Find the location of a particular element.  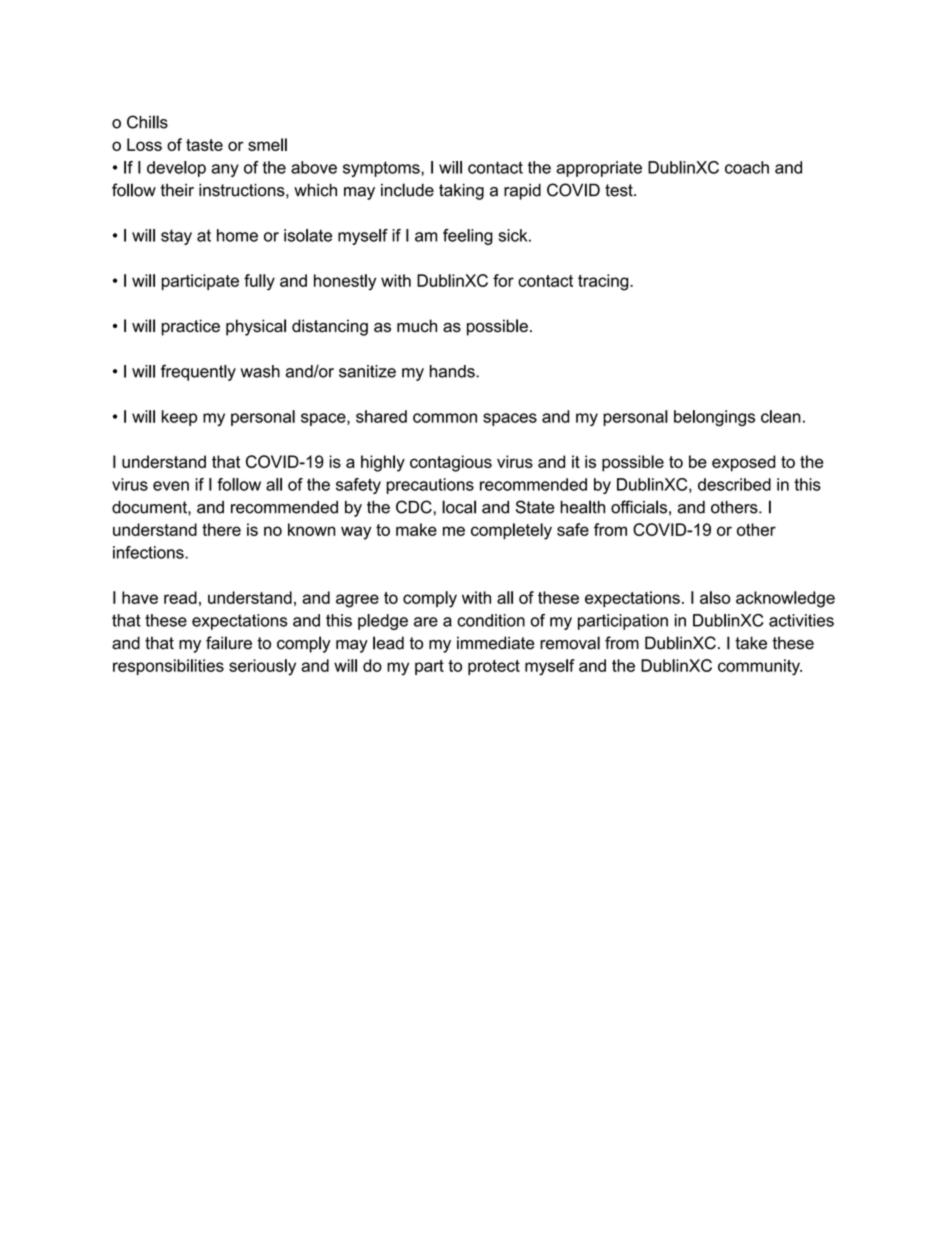

coach is located at coordinates (747, 167).
